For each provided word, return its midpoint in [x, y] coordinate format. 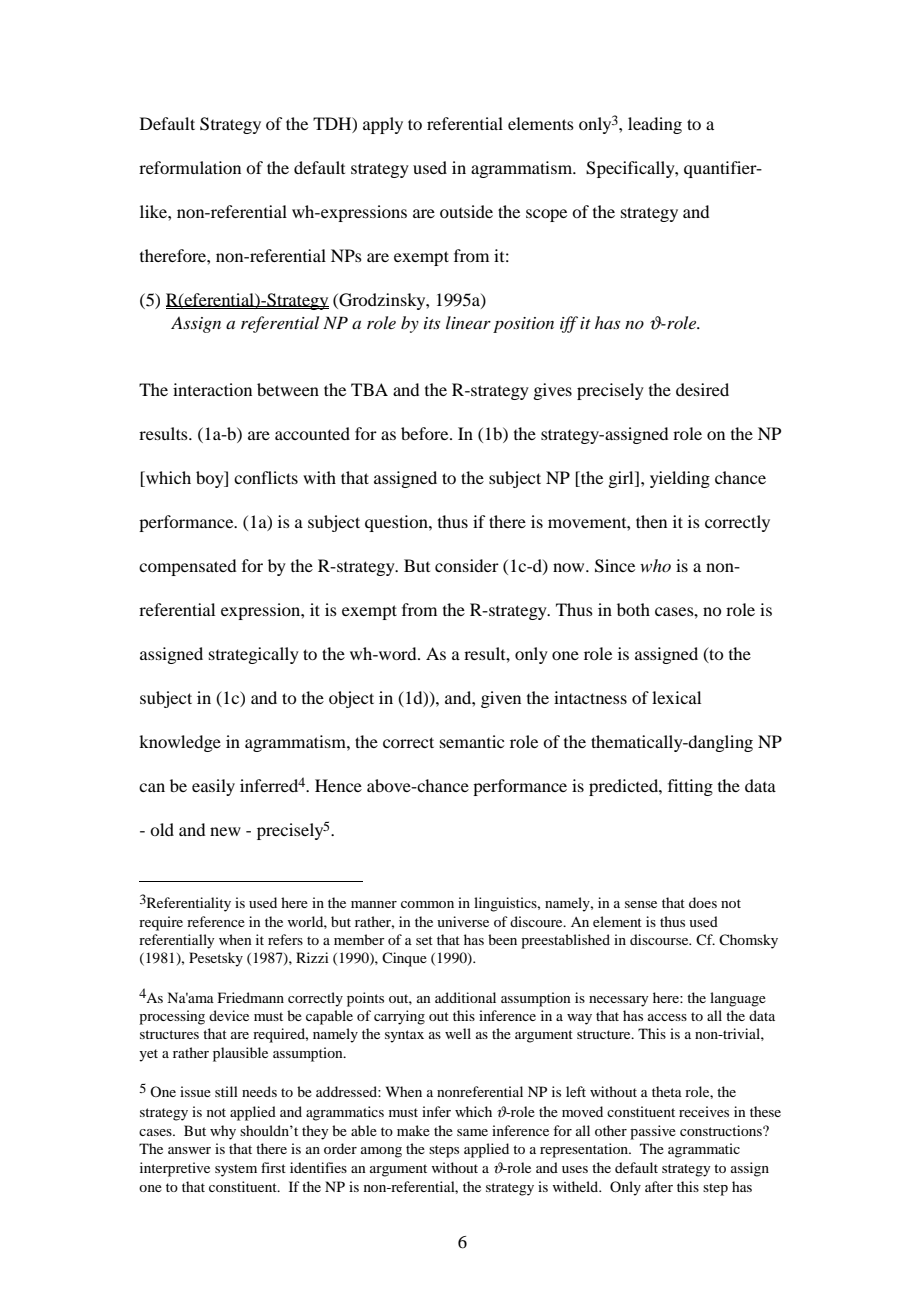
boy [211, 479]
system [236, 1170]
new [225, 831]
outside [466, 211]
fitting [690, 787]
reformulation [190, 167]
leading [655, 125]
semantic [472, 741]
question [397, 523]
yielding [680, 479]
